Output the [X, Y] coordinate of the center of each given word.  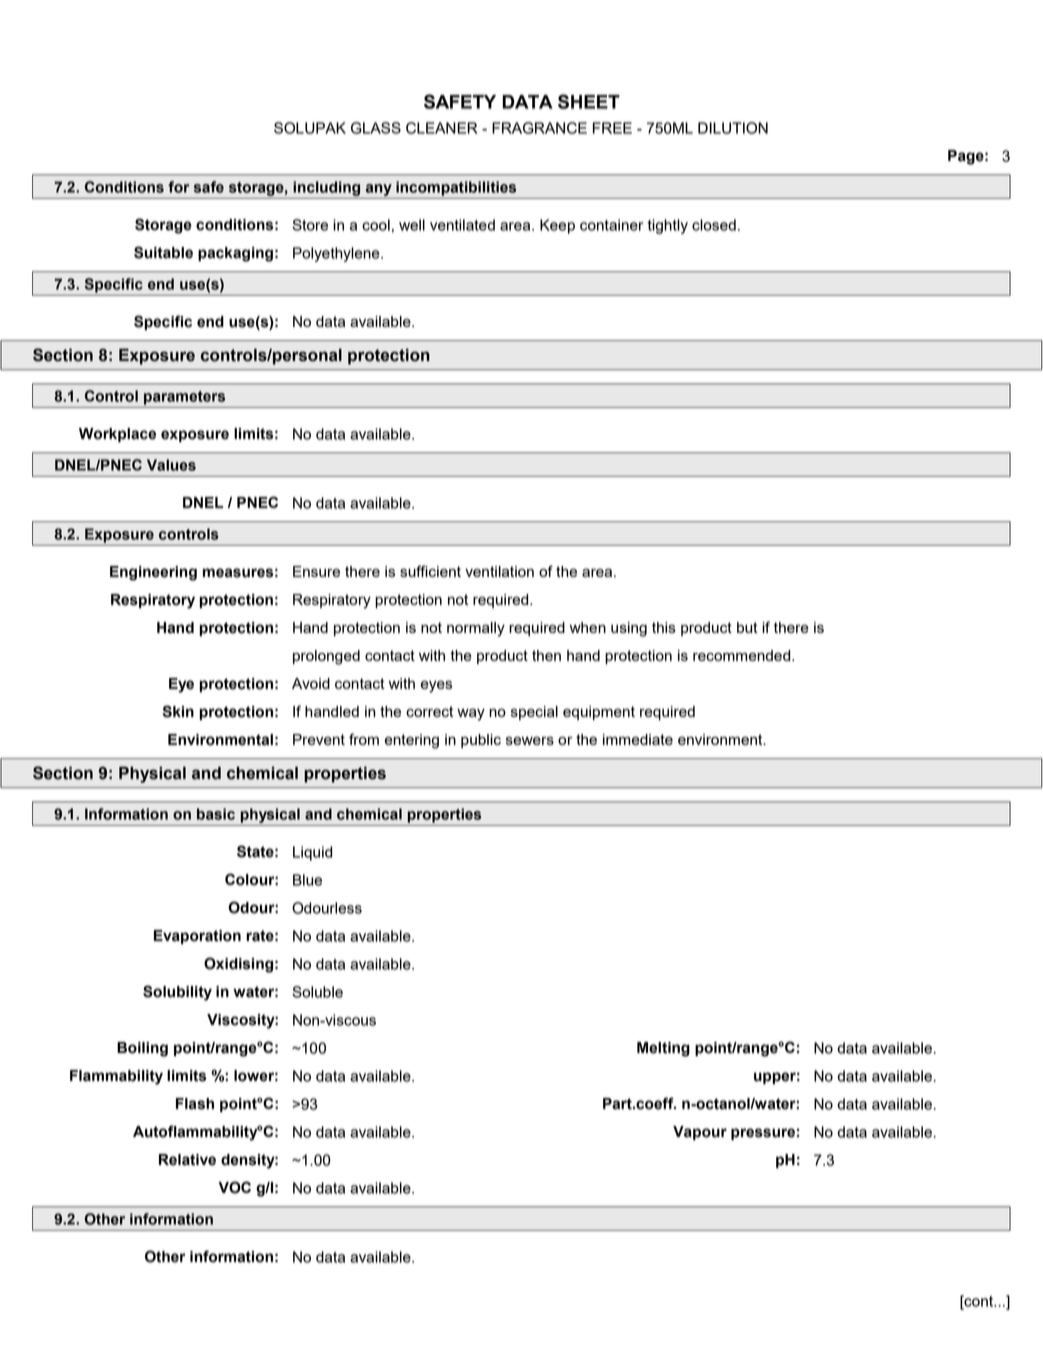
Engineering [153, 573]
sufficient [430, 571]
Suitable [163, 252]
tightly [668, 226]
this [664, 627]
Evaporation [197, 937]
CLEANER [442, 128]
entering [412, 741]
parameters [184, 398]
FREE [612, 128]
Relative [187, 1160]
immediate [638, 739]
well [412, 225]
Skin [178, 711]
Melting [663, 1049]
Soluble [317, 992]
